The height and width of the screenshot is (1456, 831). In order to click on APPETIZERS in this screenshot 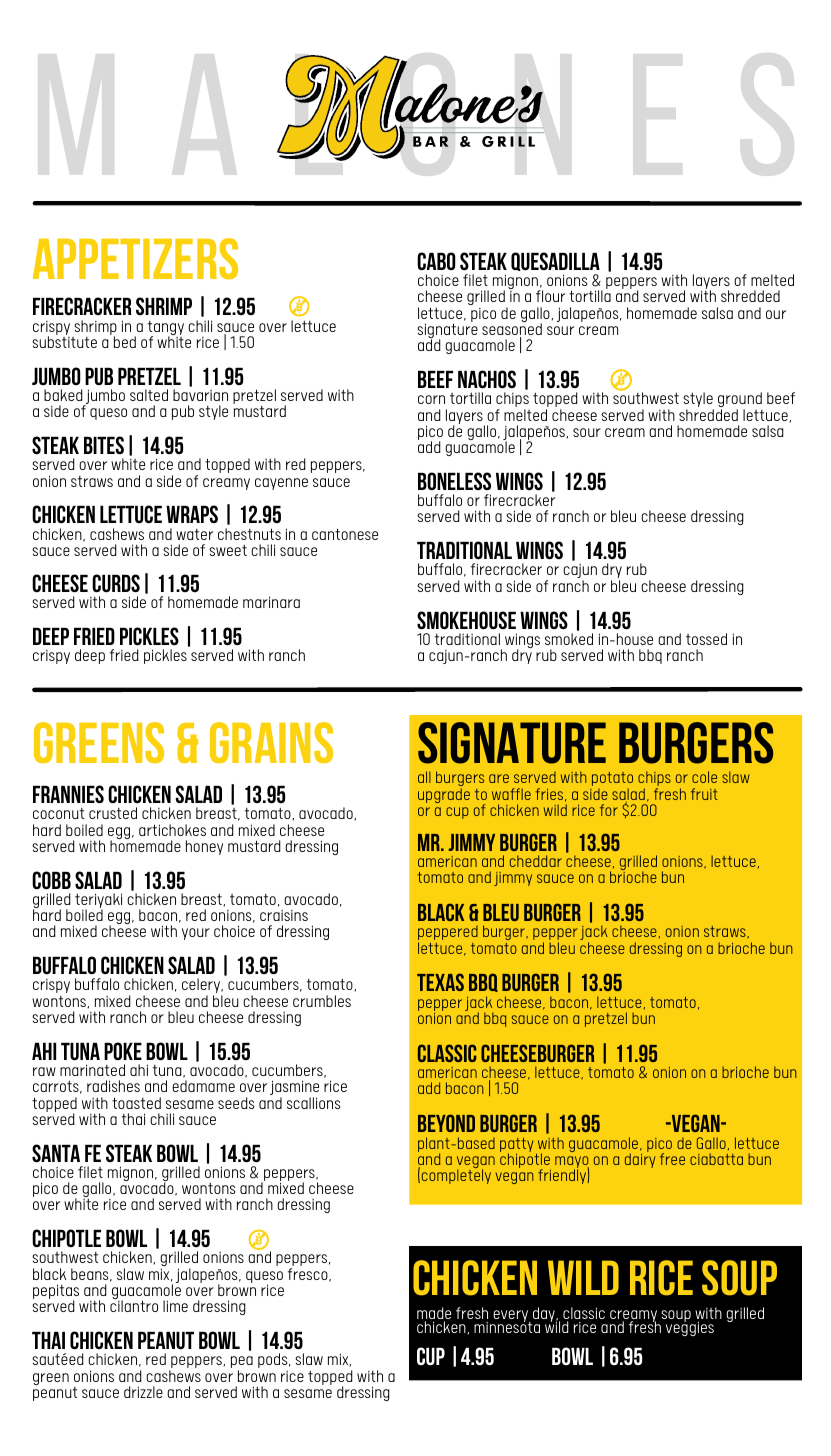, I will do `click(135, 258)`.
